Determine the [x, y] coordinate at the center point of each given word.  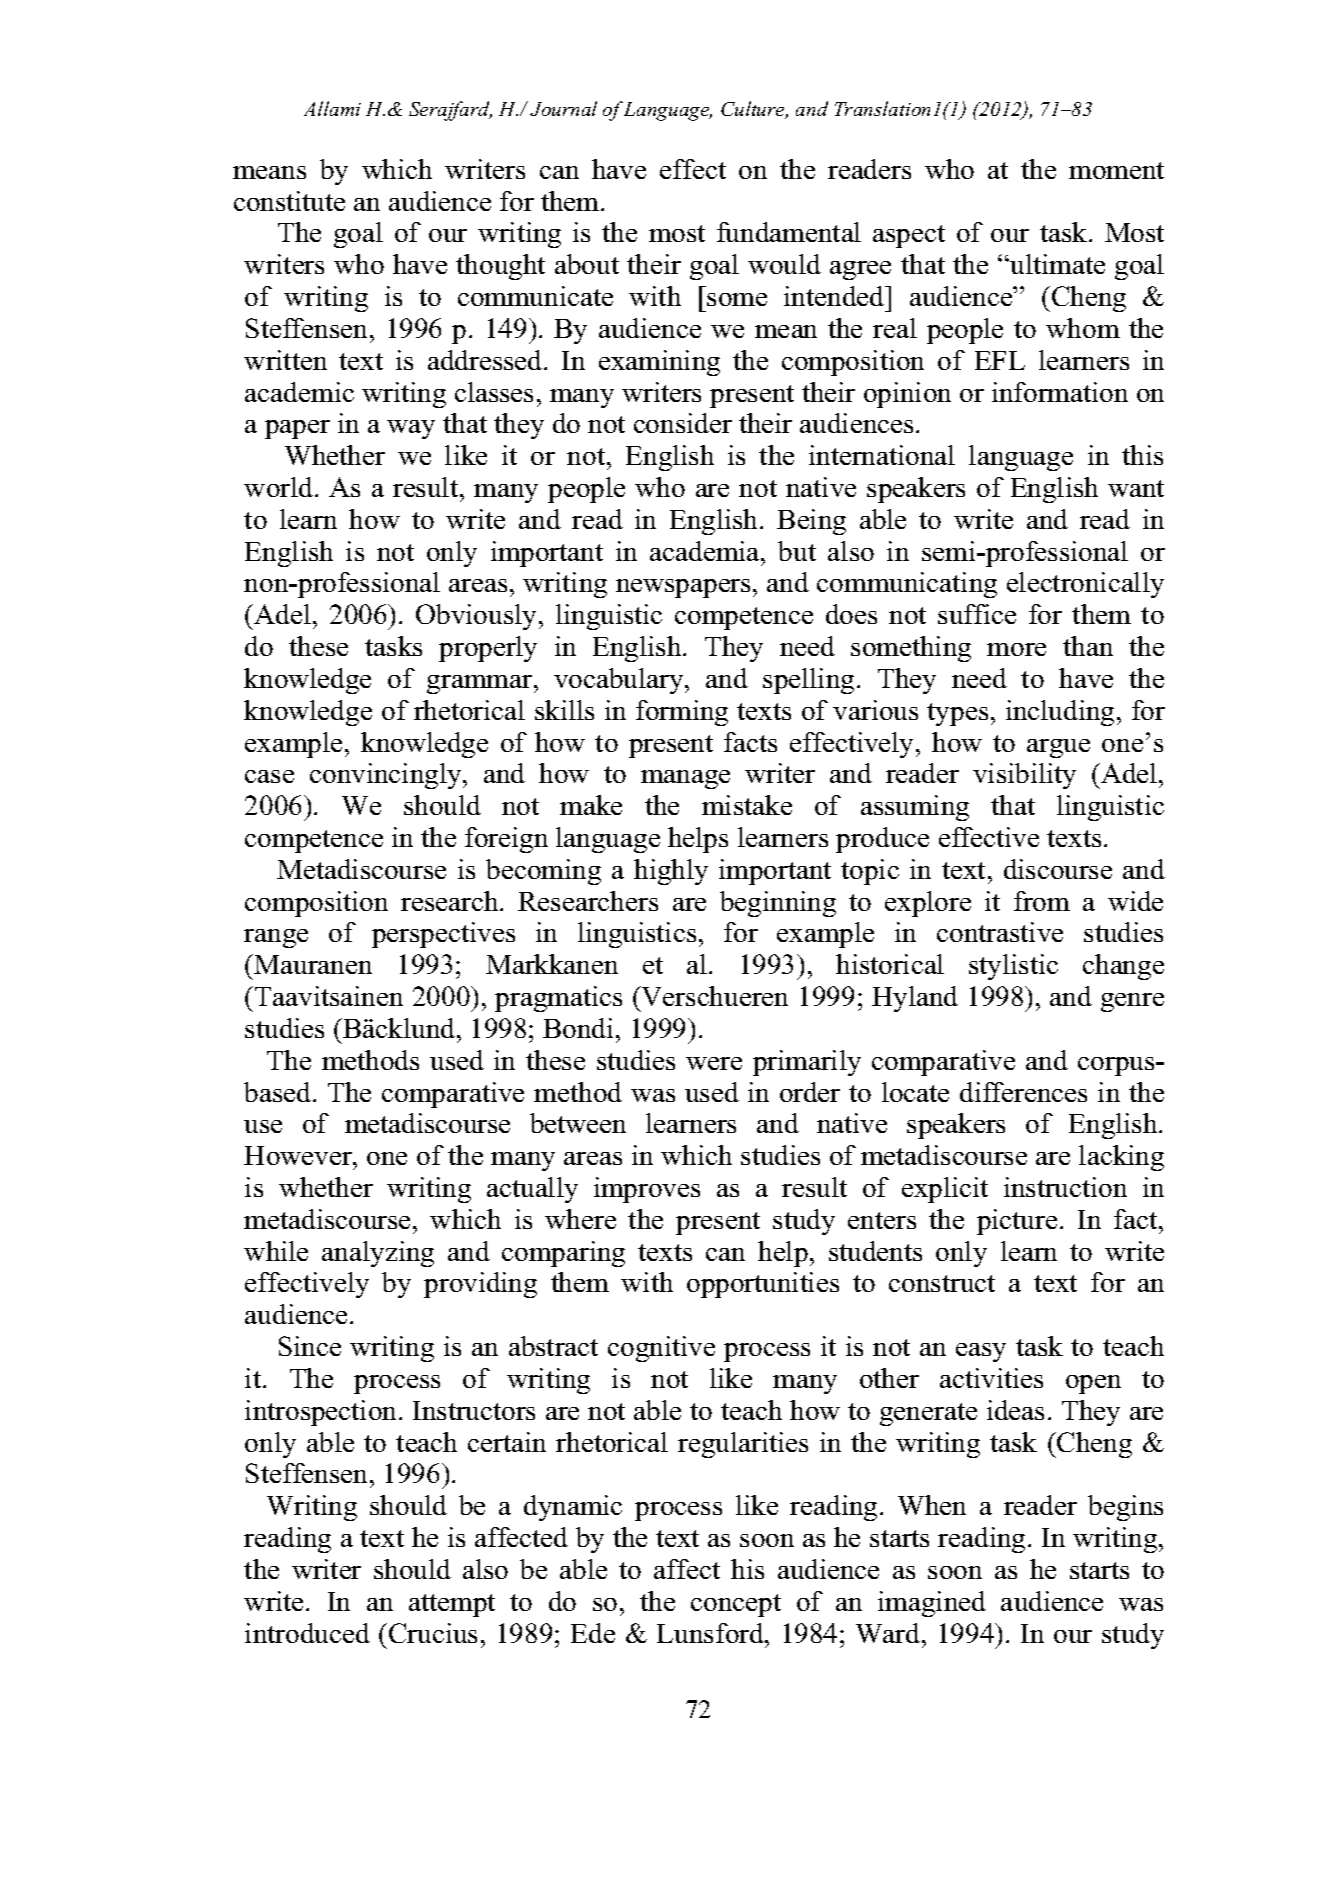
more [1016, 649]
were [714, 1063]
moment [1116, 170]
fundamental [789, 232]
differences [1023, 1092]
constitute [289, 201]
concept [736, 1605]
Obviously [476, 617]
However [299, 1155]
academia [706, 551]
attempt [452, 1605]
